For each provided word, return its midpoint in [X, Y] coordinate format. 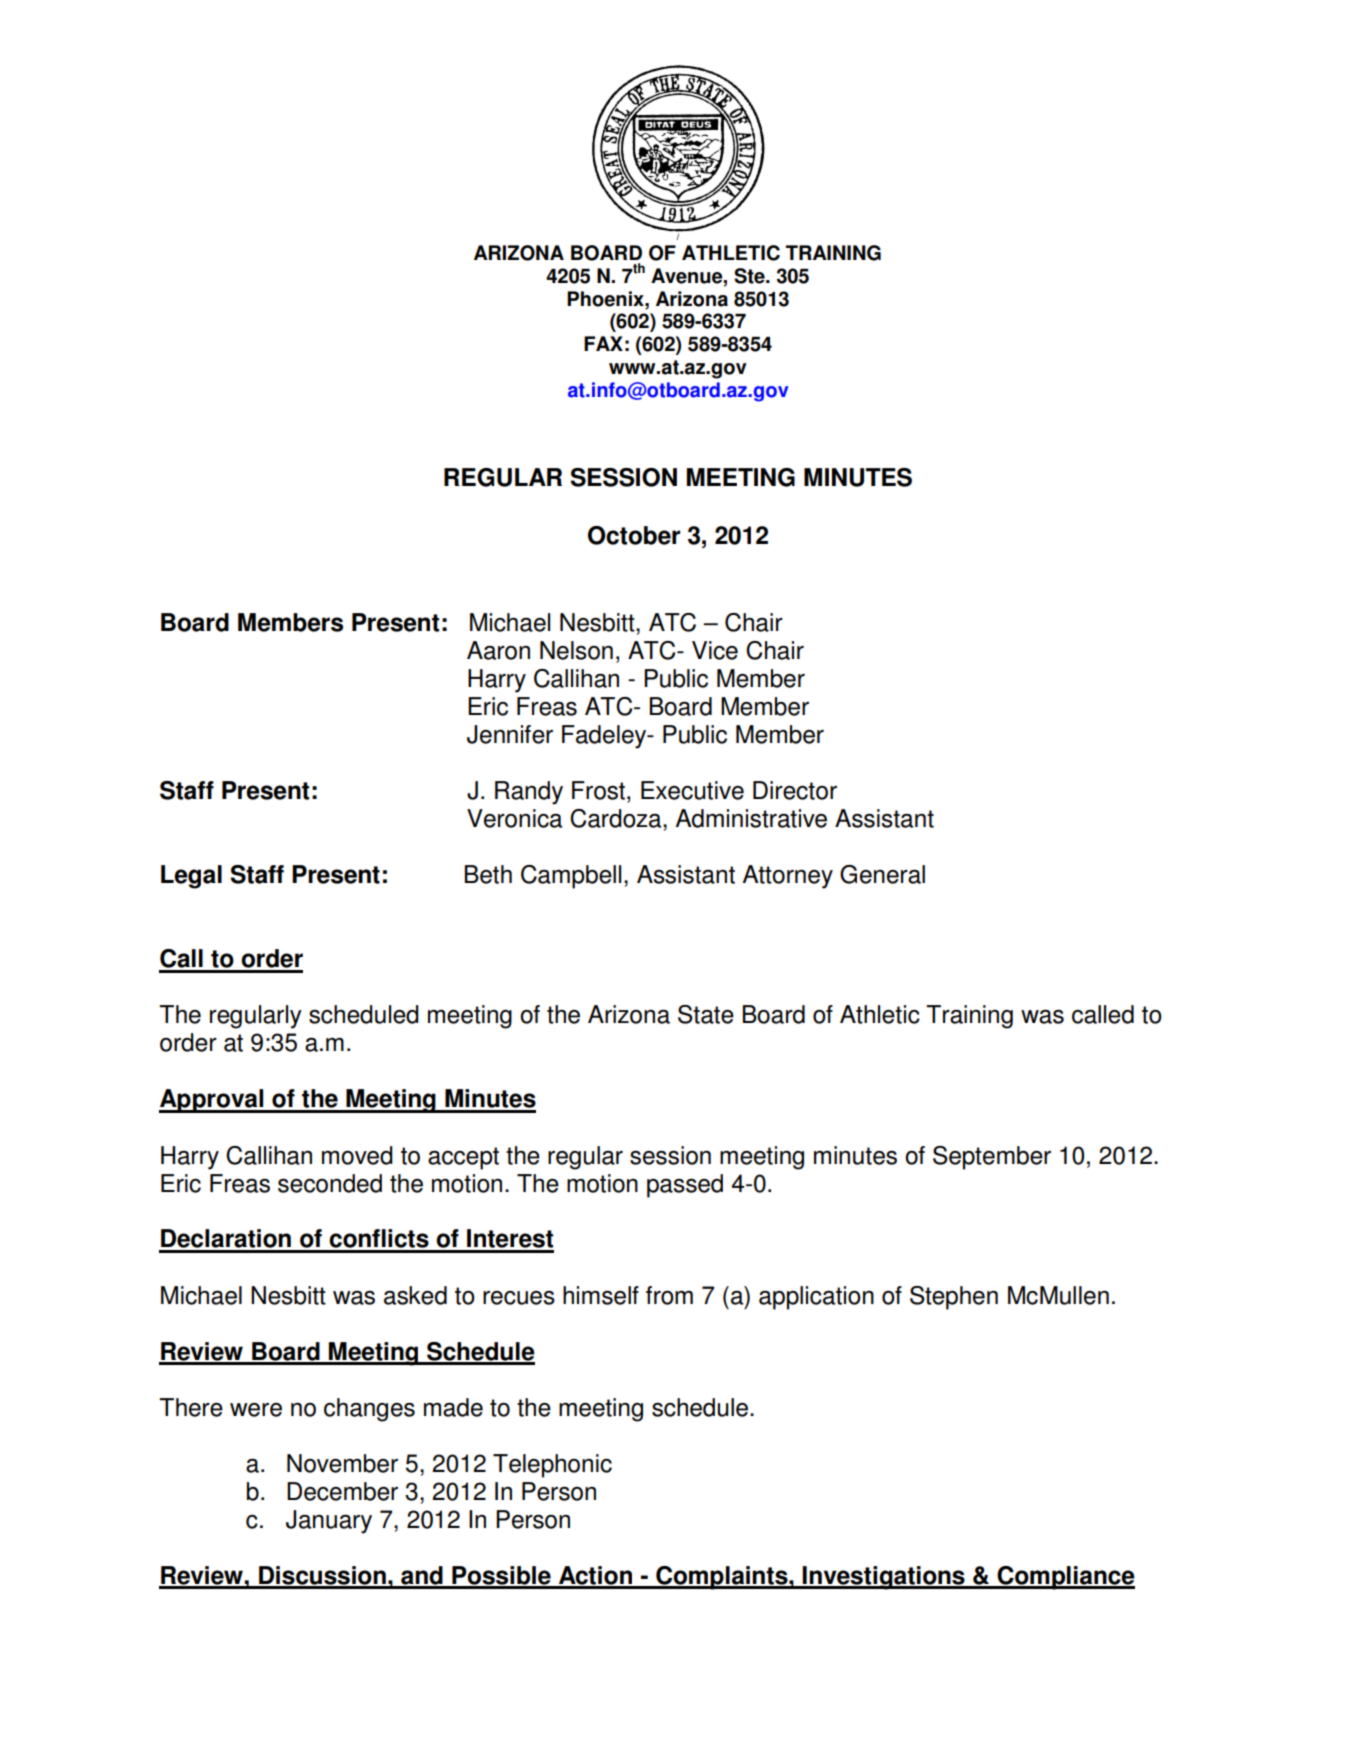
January [329, 1522]
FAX [603, 343]
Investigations [884, 1578]
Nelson [576, 650]
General [882, 874]
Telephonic [552, 1466]
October [634, 535]
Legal [191, 877]
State [706, 1014]
